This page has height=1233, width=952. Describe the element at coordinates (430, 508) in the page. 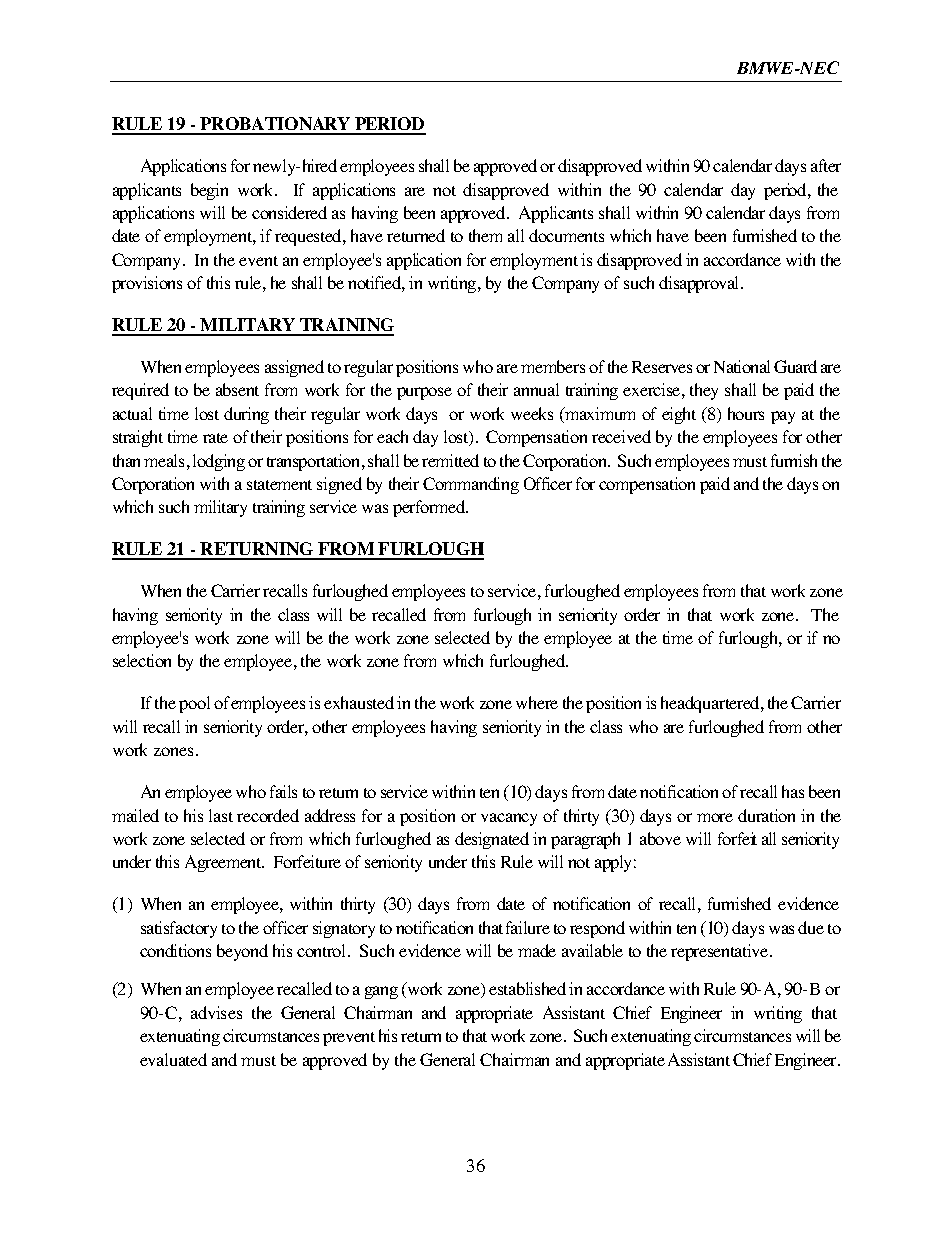

I see `performed` at that location.
